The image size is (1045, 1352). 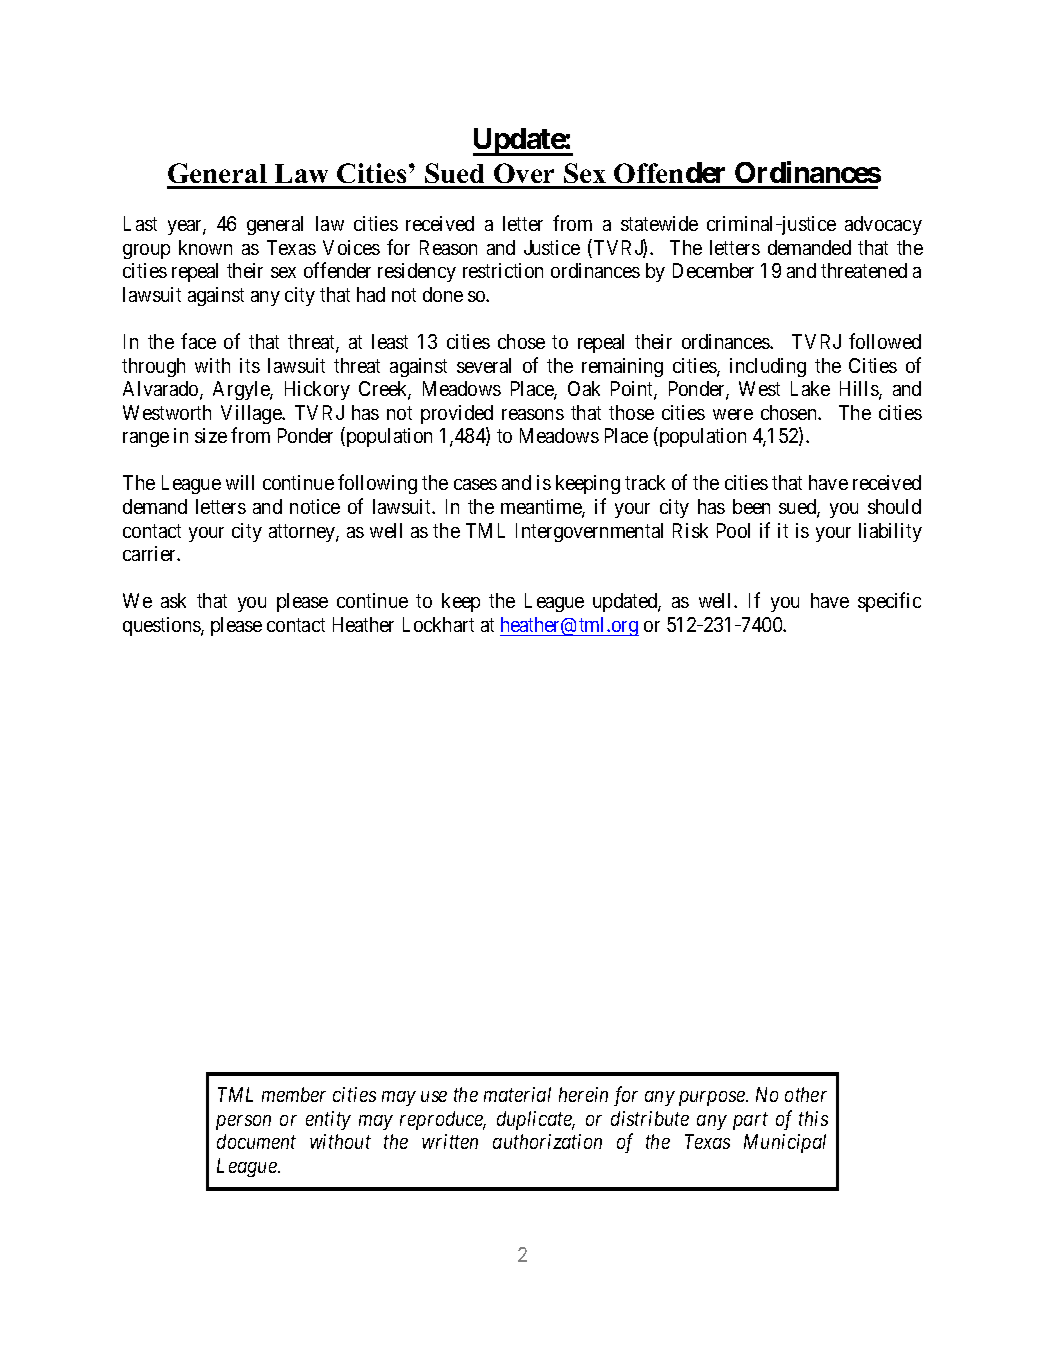 What do you see at coordinates (889, 602) in the page?
I see `specific` at bounding box center [889, 602].
